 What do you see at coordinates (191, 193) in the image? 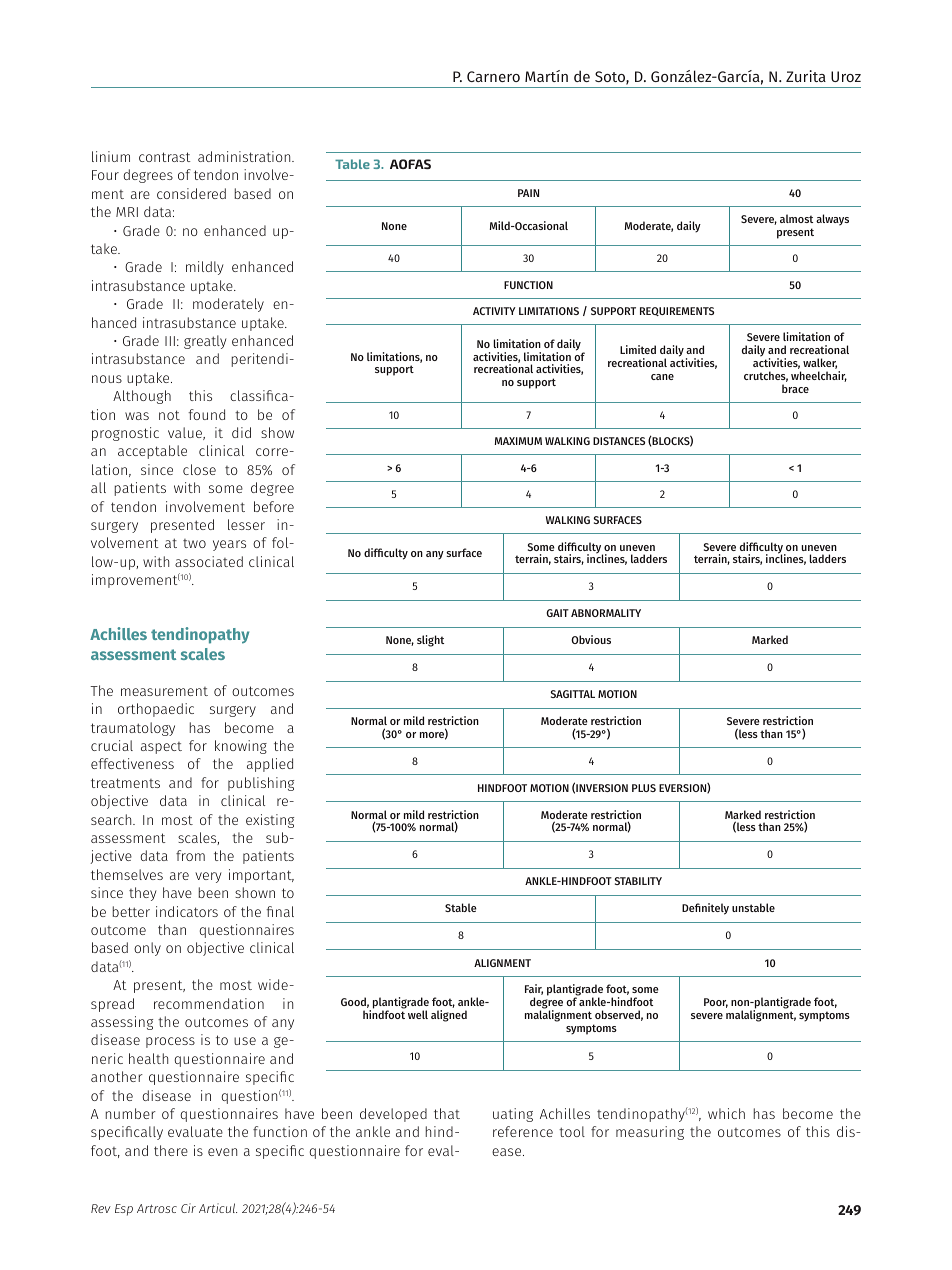
I see `considered` at bounding box center [191, 193].
